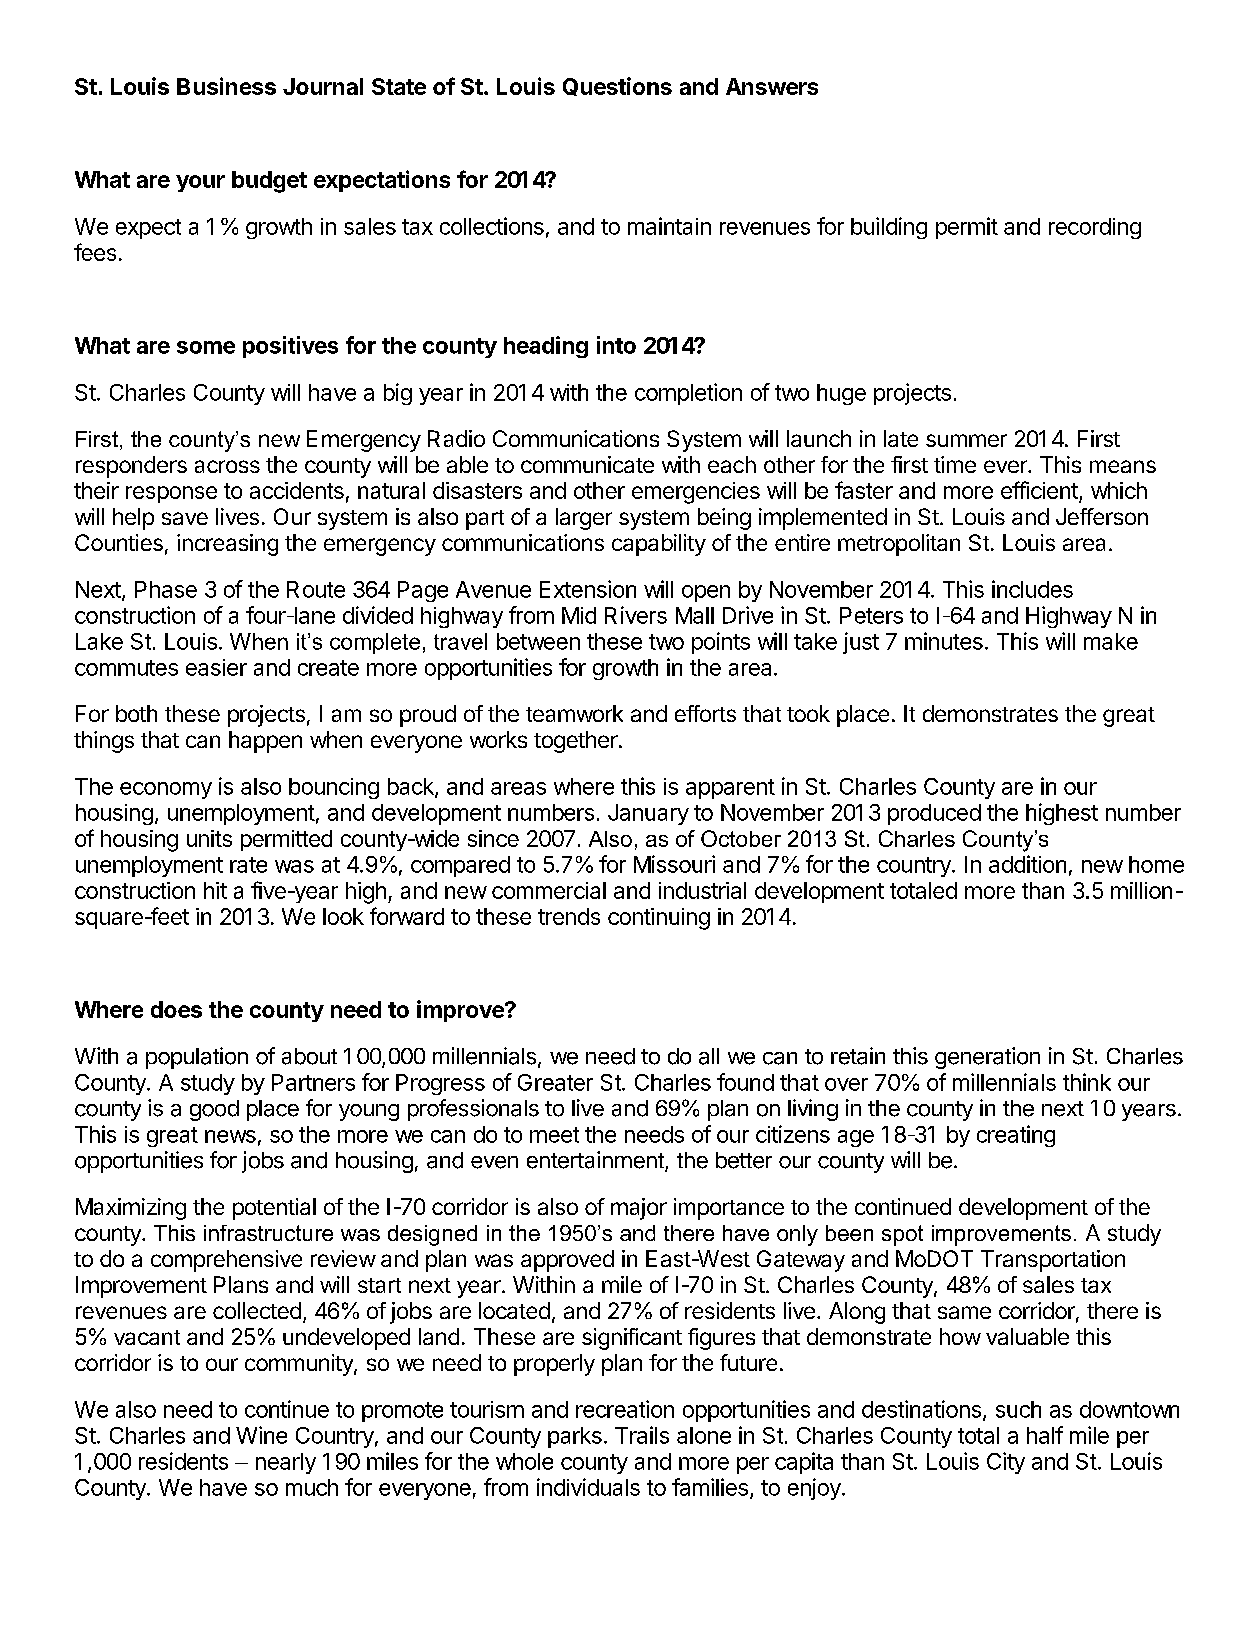  What do you see at coordinates (1095, 228) in the screenshot?
I see `recording` at bounding box center [1095, 228].
